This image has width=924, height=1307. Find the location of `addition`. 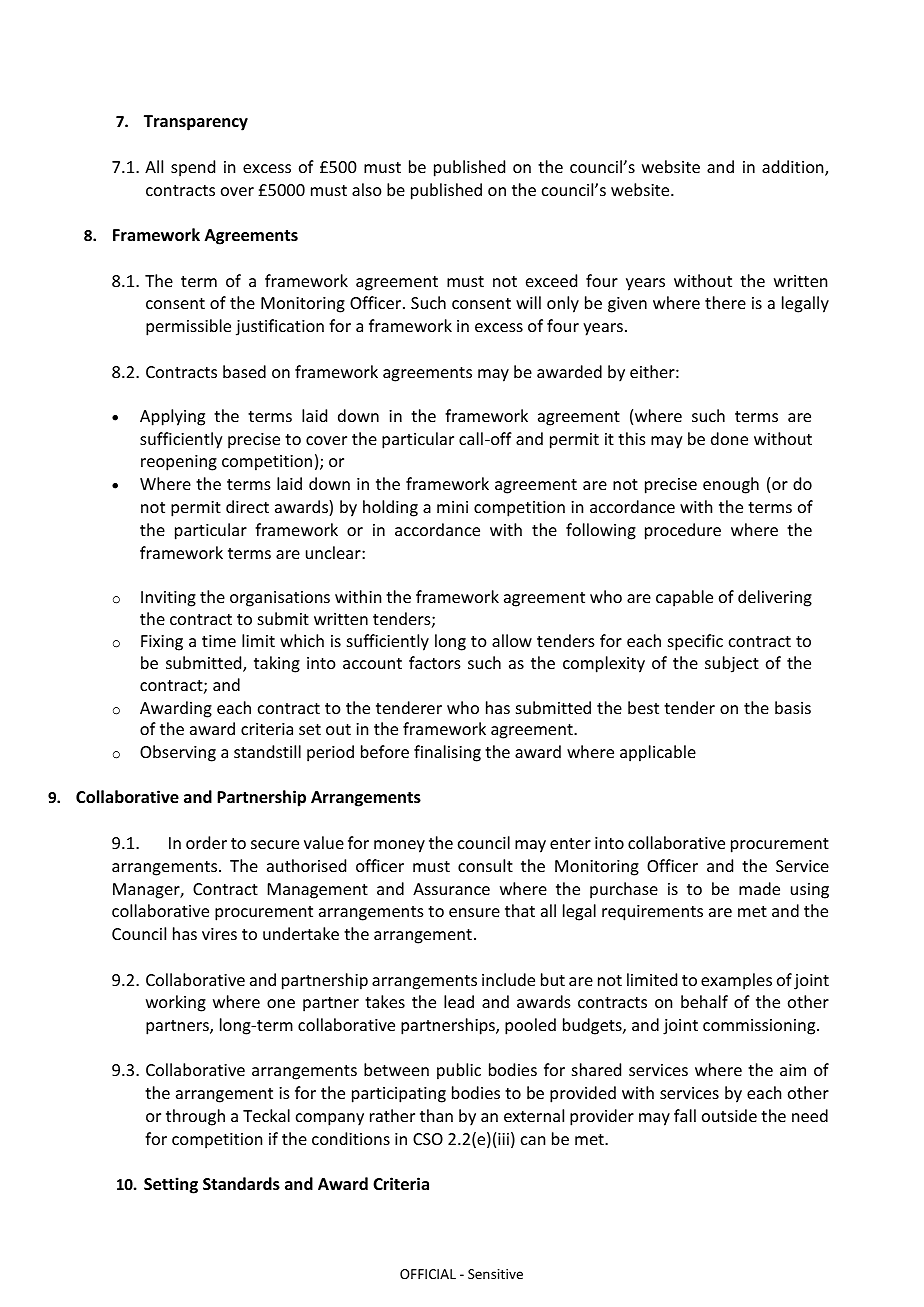

addition is located at coordinates (794, 168).
